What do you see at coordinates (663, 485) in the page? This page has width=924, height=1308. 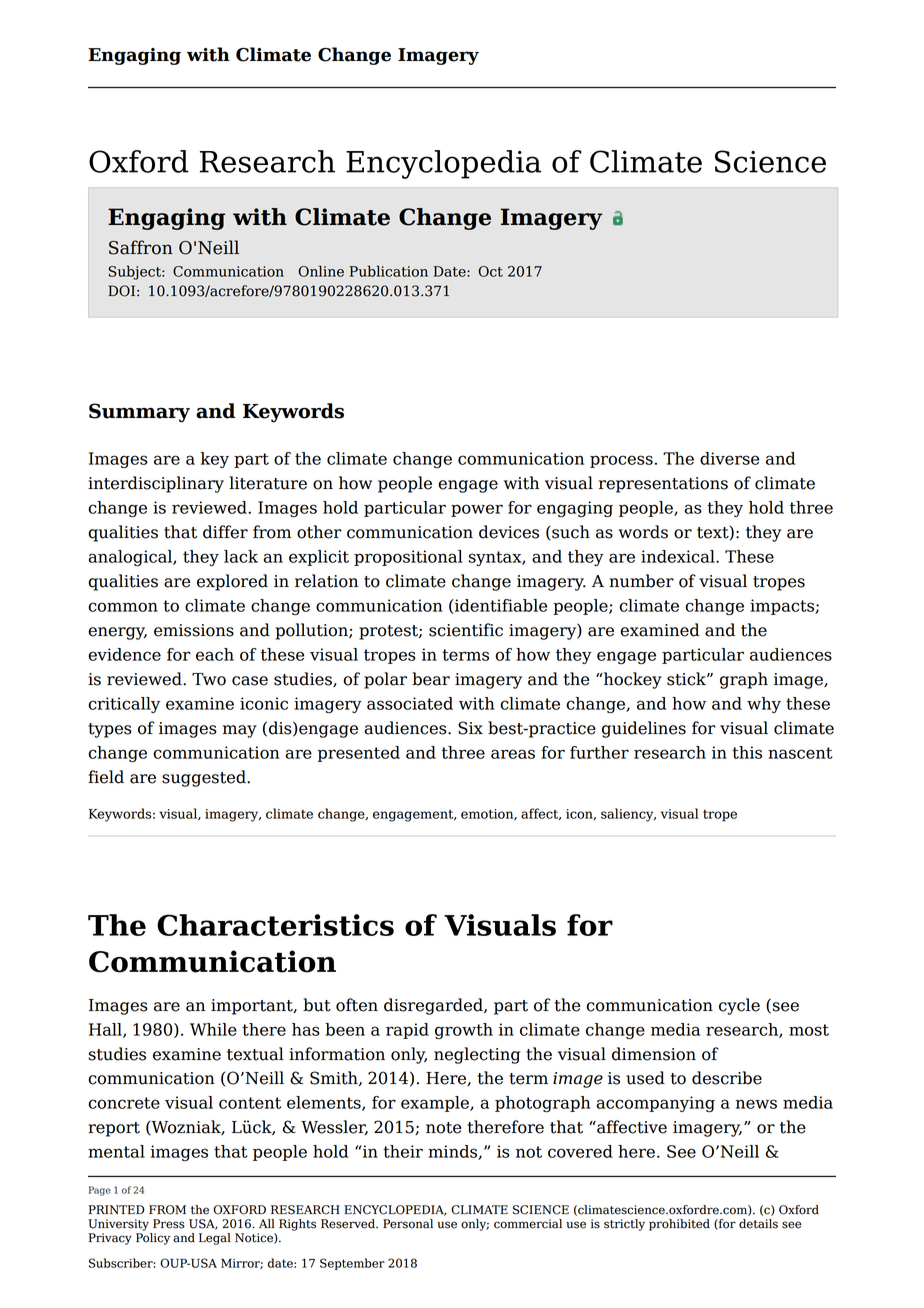 I see `representations` at bounding box center [663, 485].
